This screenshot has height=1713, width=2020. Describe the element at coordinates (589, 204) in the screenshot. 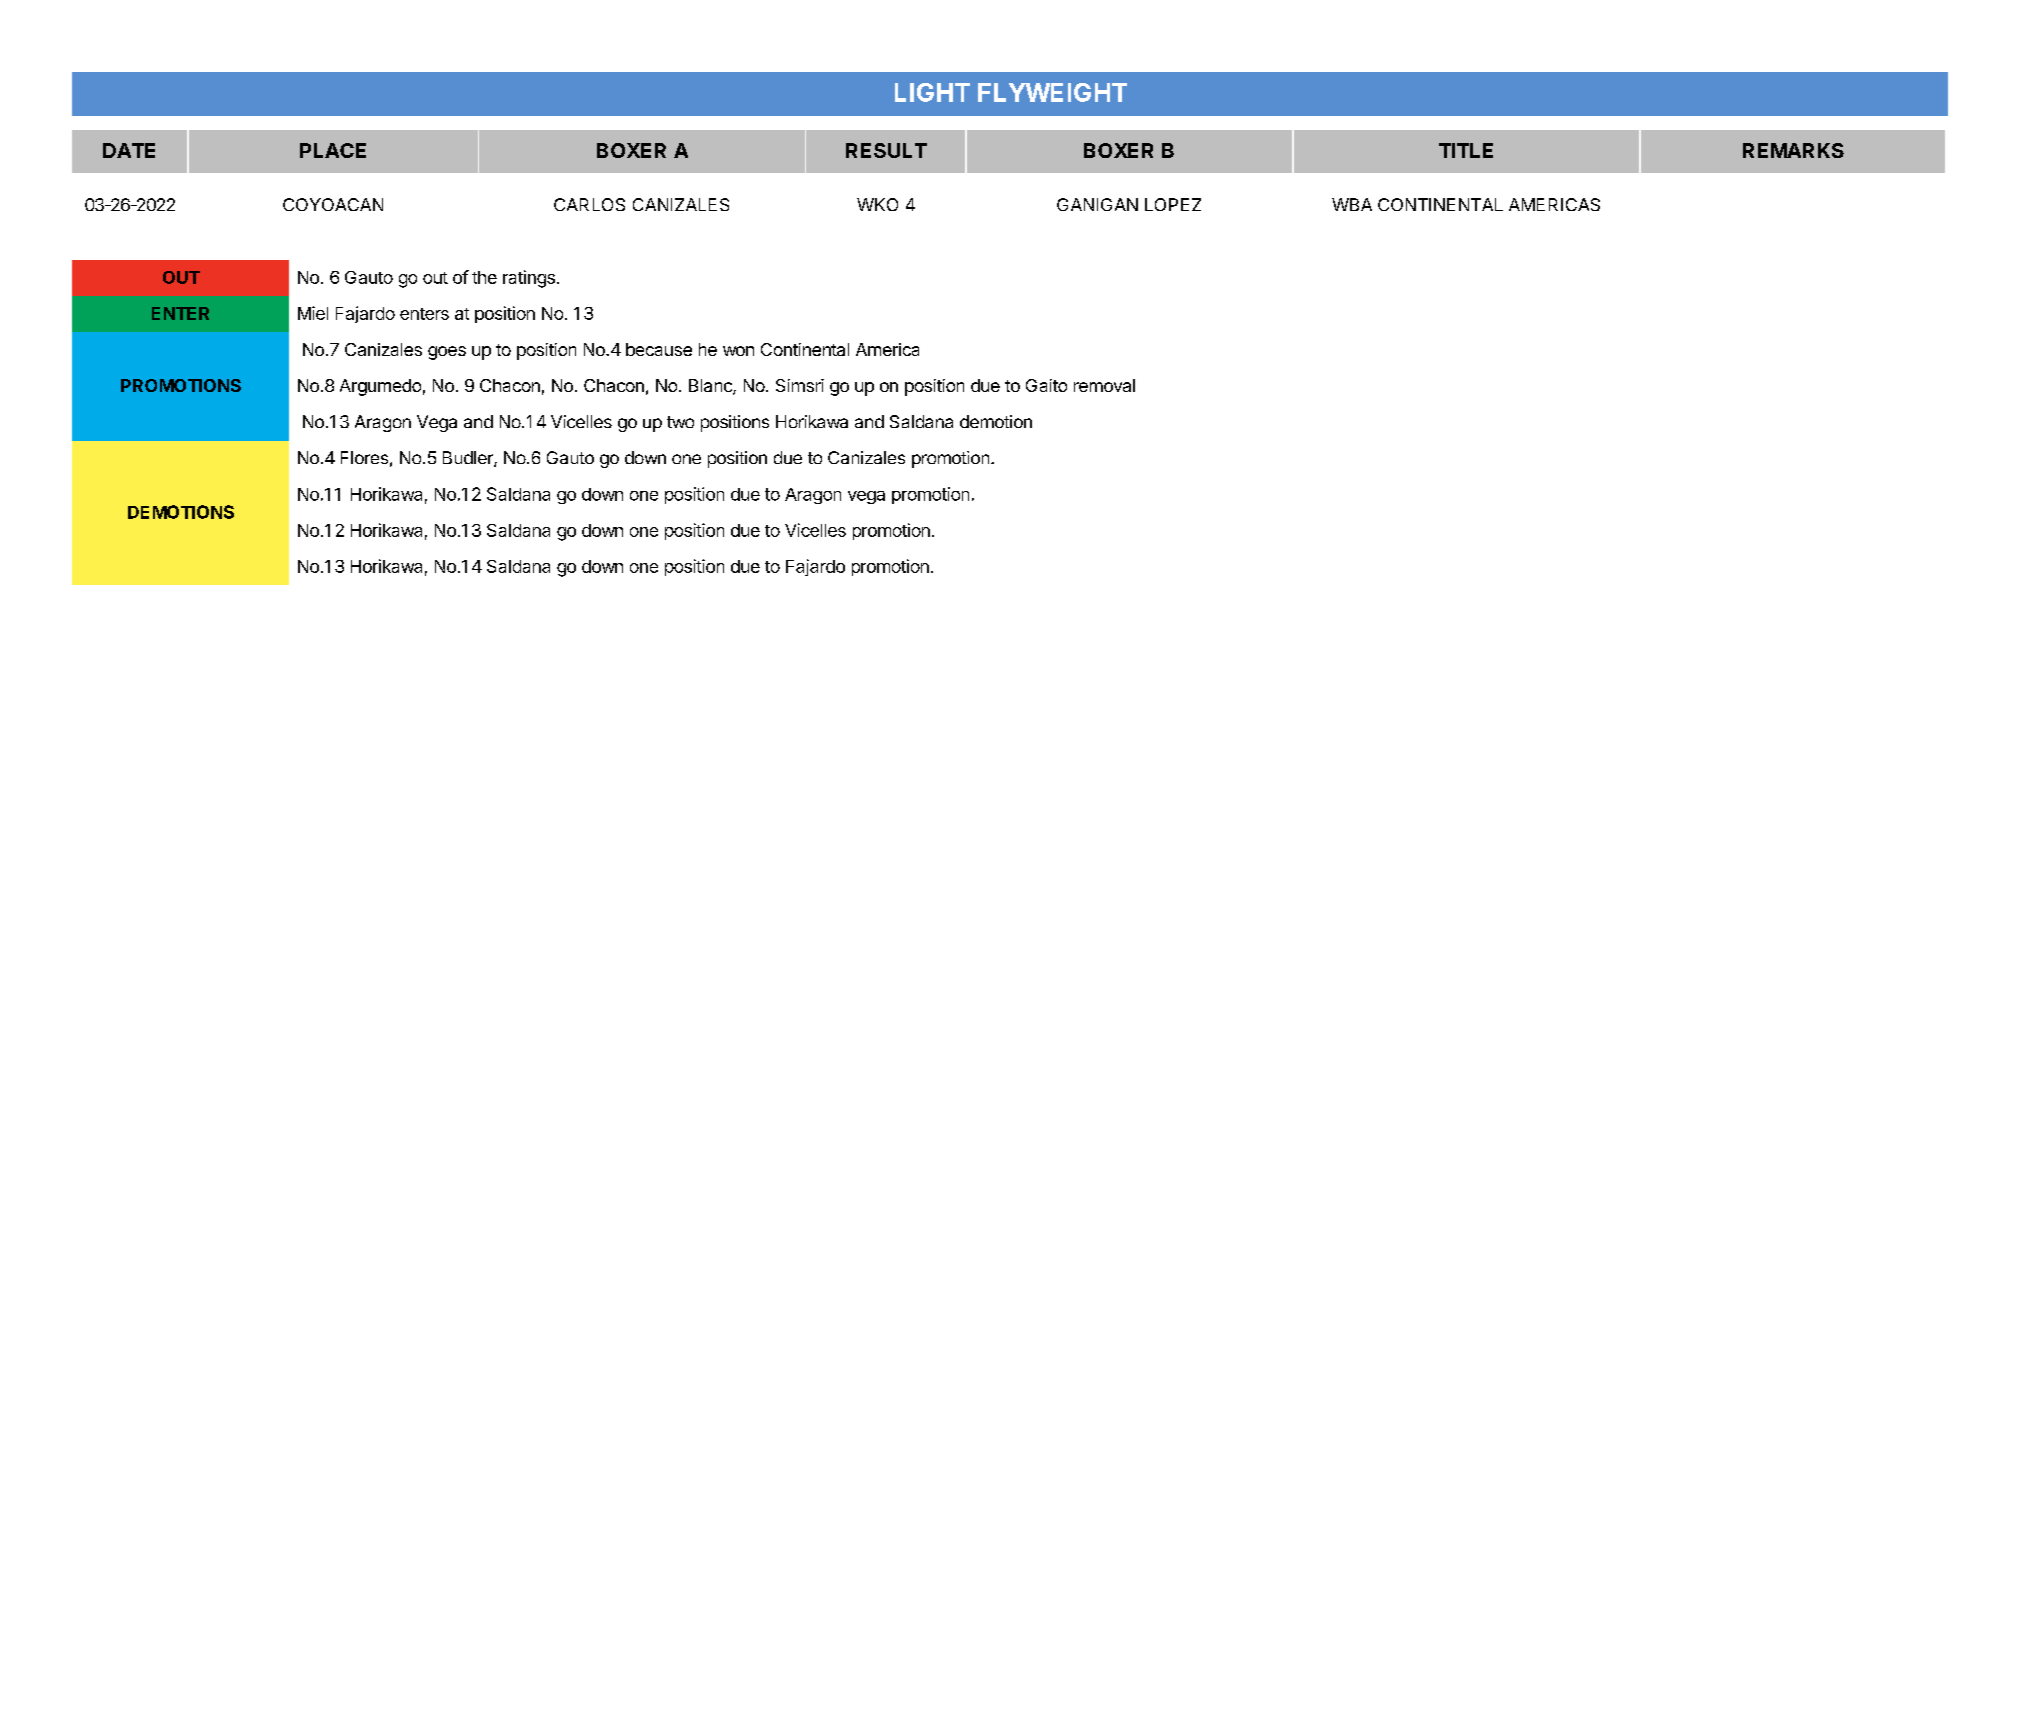

I see `CARLOS` at that location.
